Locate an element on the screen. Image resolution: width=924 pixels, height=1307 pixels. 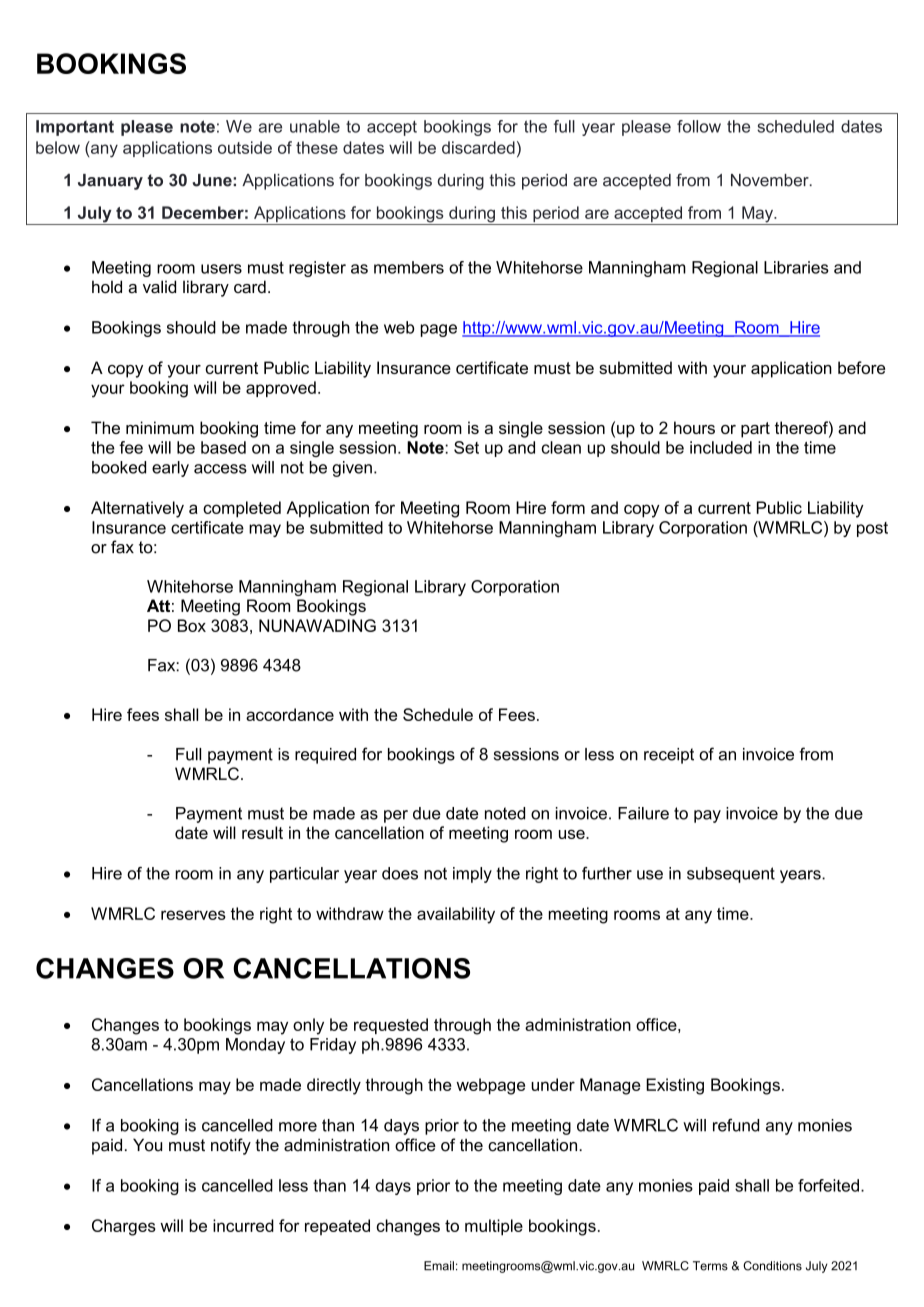
required is located at coordinates (325, 756).
